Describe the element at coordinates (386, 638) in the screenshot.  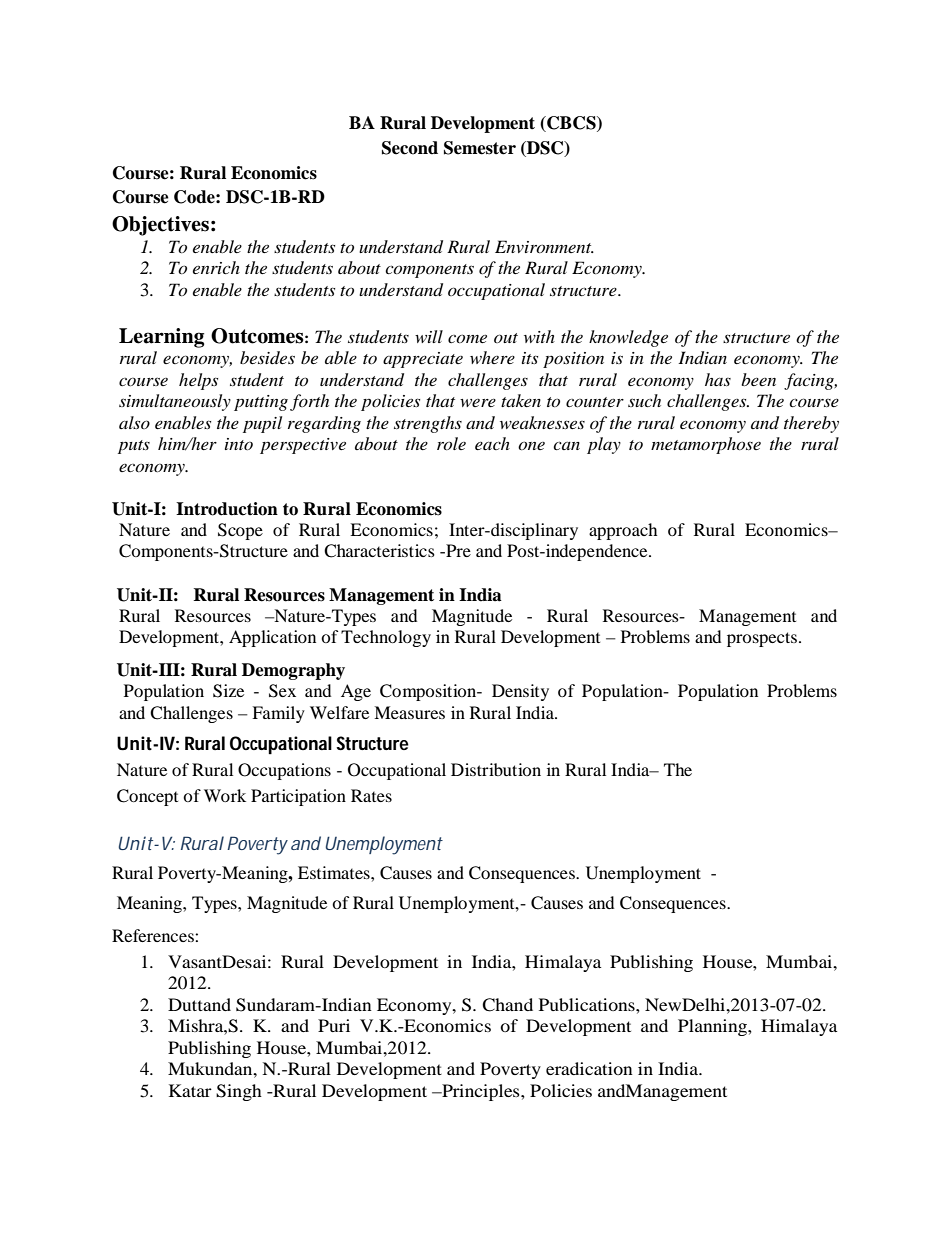
I see `Technology` at that location.
